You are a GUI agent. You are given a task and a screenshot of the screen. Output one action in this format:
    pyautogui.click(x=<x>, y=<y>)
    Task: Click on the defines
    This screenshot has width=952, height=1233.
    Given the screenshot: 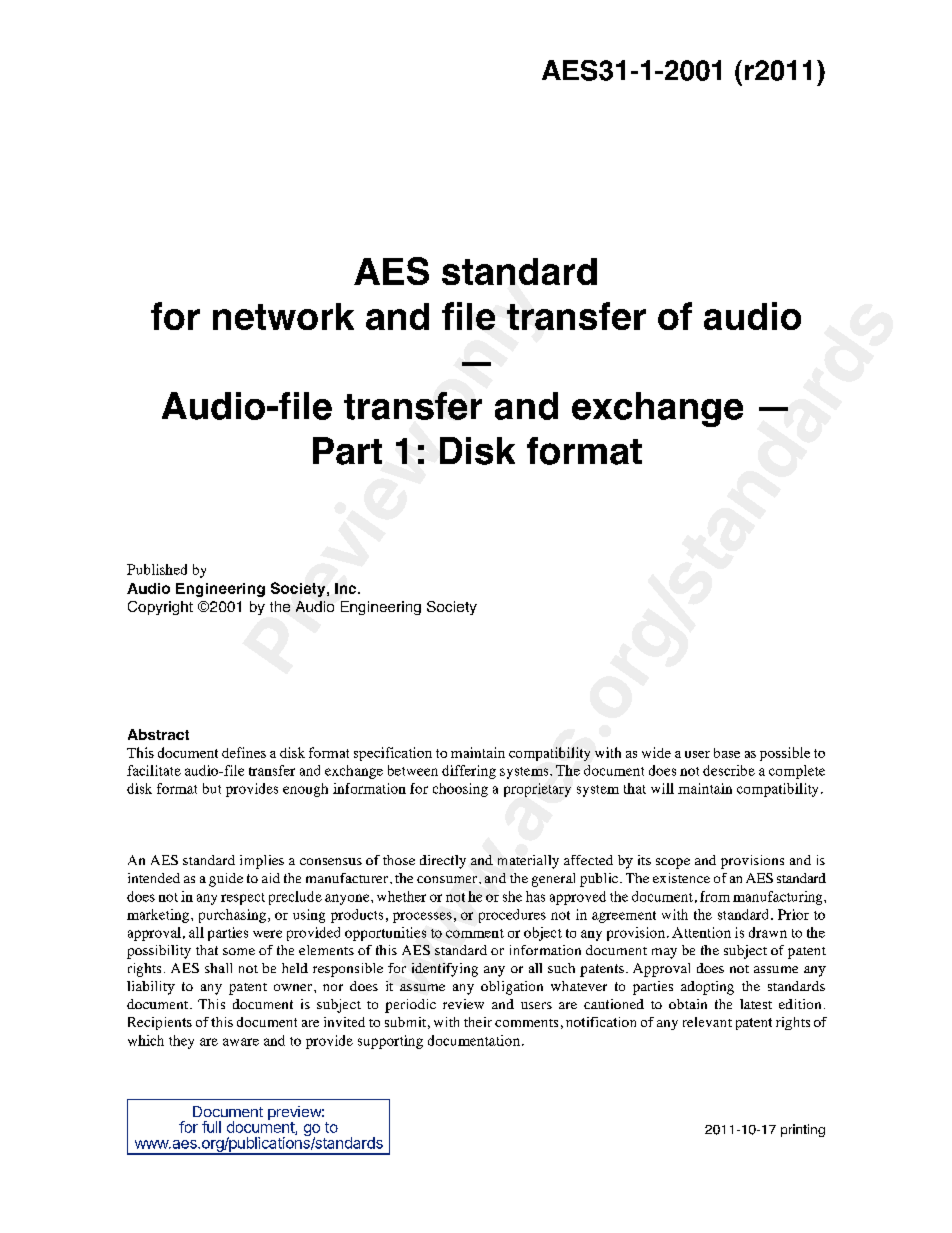 What is the action you would take?
    pyautogui.click(x=244, y=752)
